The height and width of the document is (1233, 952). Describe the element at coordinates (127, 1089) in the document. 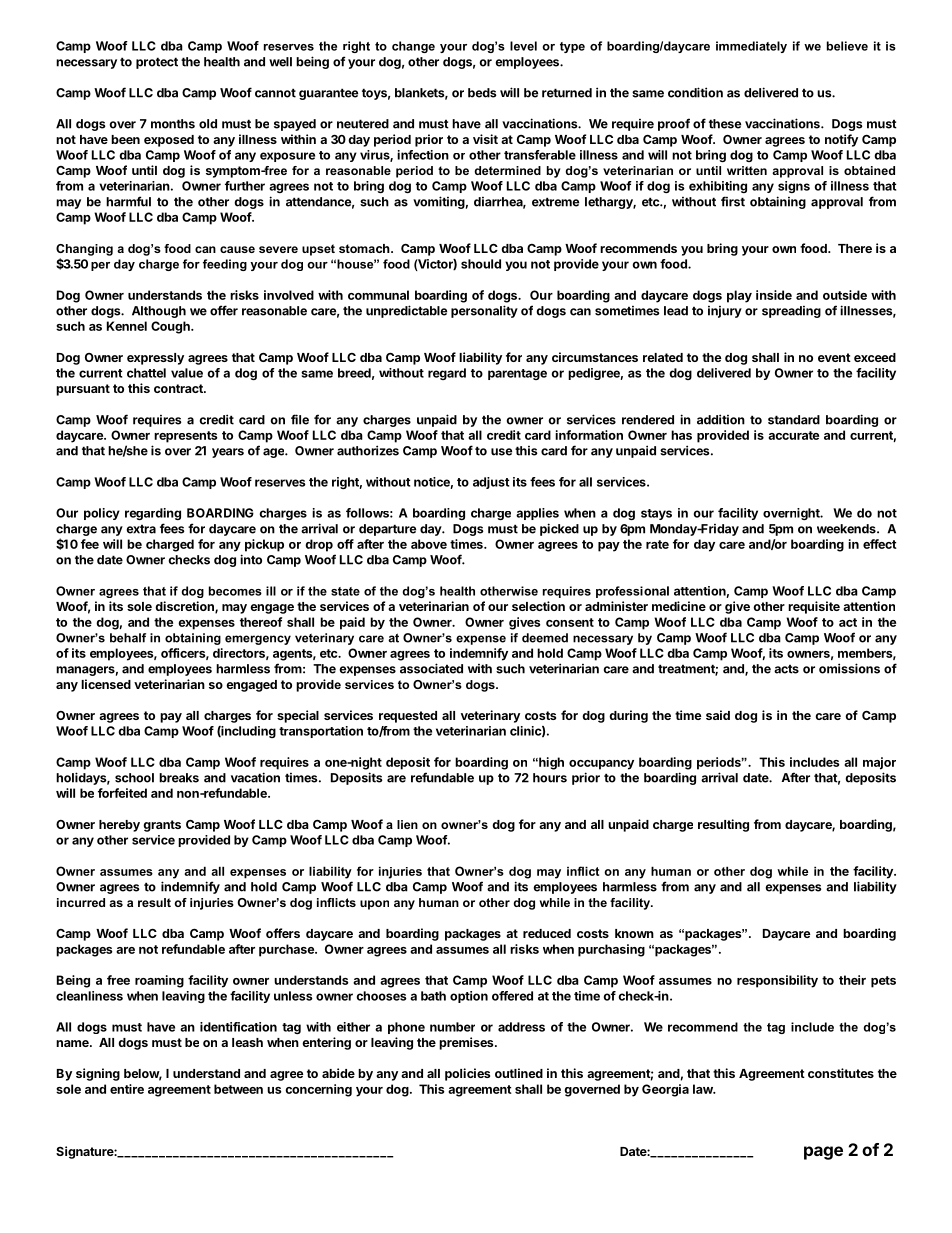

I see `entire` at that location.
